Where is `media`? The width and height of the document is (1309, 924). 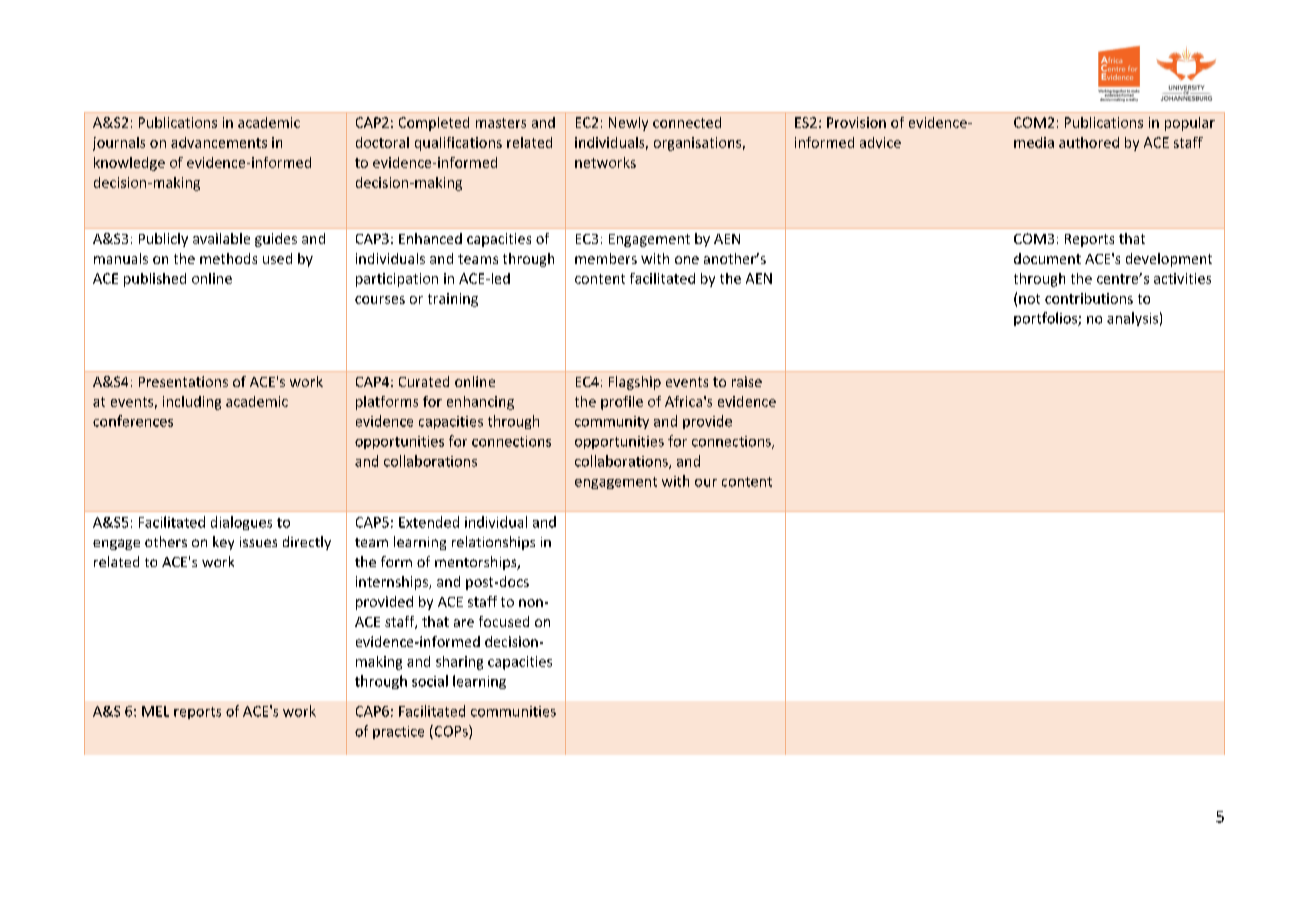 media is located at coordinates (1034, 142).
